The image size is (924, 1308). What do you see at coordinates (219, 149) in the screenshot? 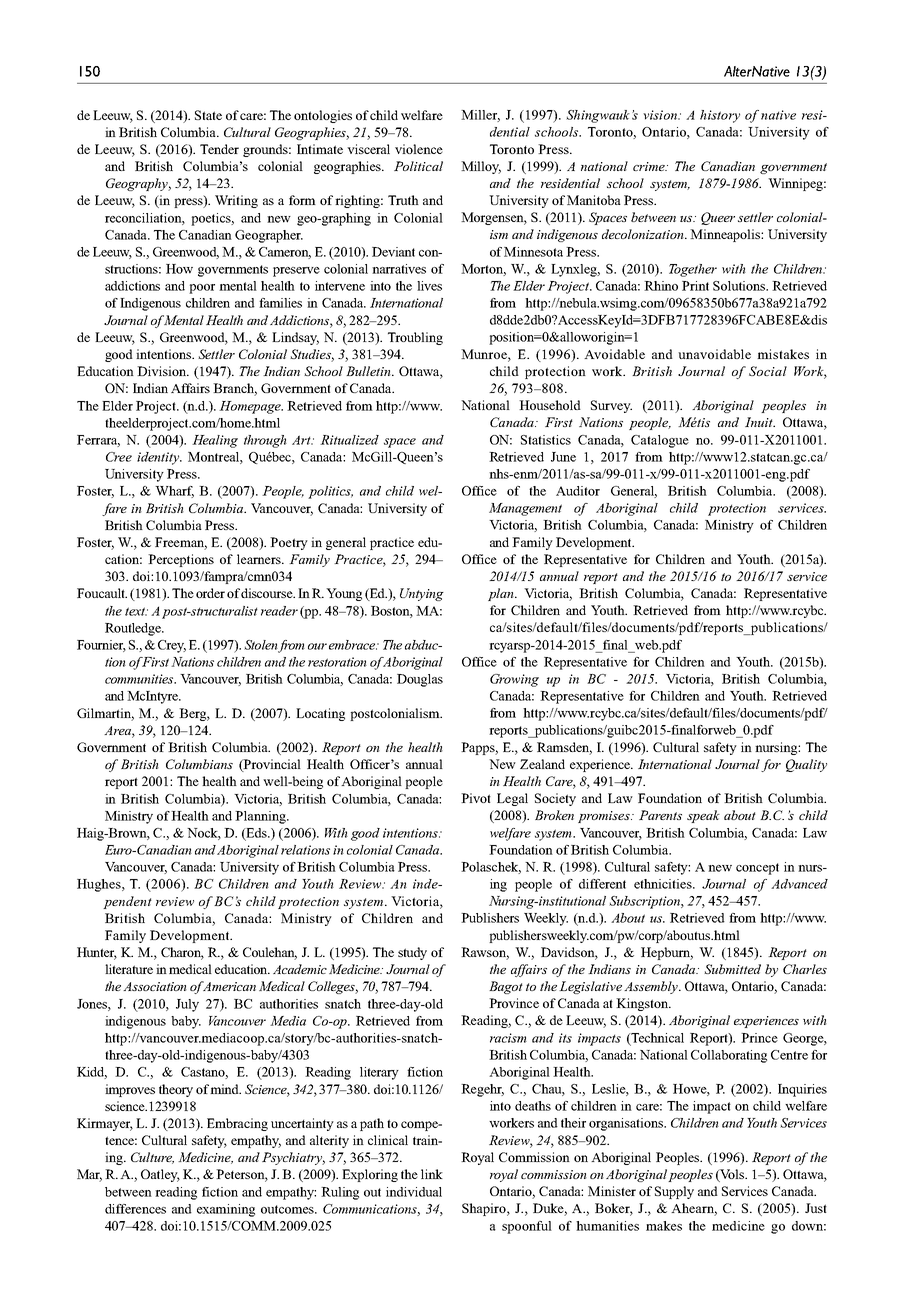
I see `Tender` at bounding box center [219, 149].
